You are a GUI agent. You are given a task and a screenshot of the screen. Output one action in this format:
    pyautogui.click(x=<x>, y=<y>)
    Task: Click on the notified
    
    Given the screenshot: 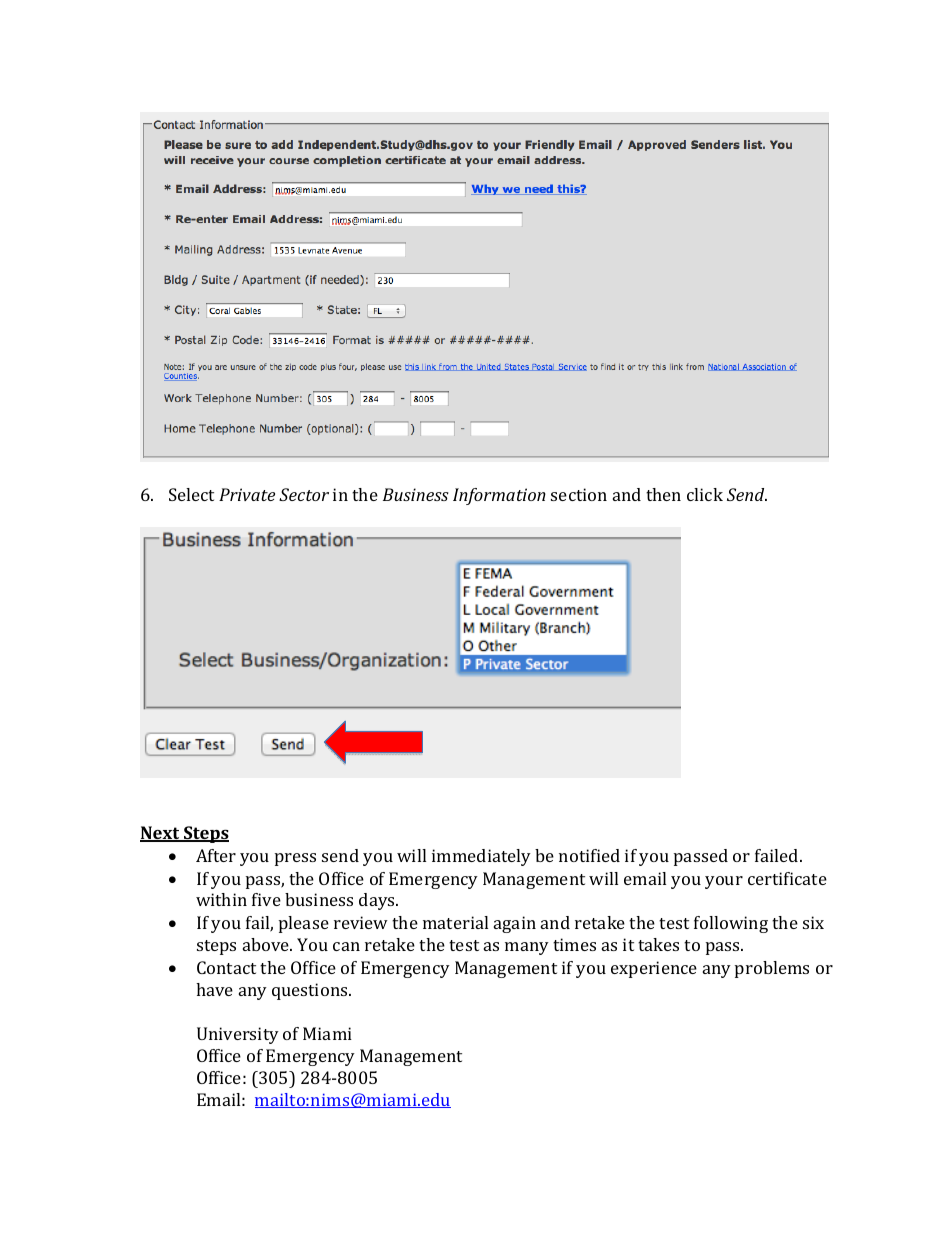 What is the action you would take?
    pyautogui.click(x=589, y=855)
